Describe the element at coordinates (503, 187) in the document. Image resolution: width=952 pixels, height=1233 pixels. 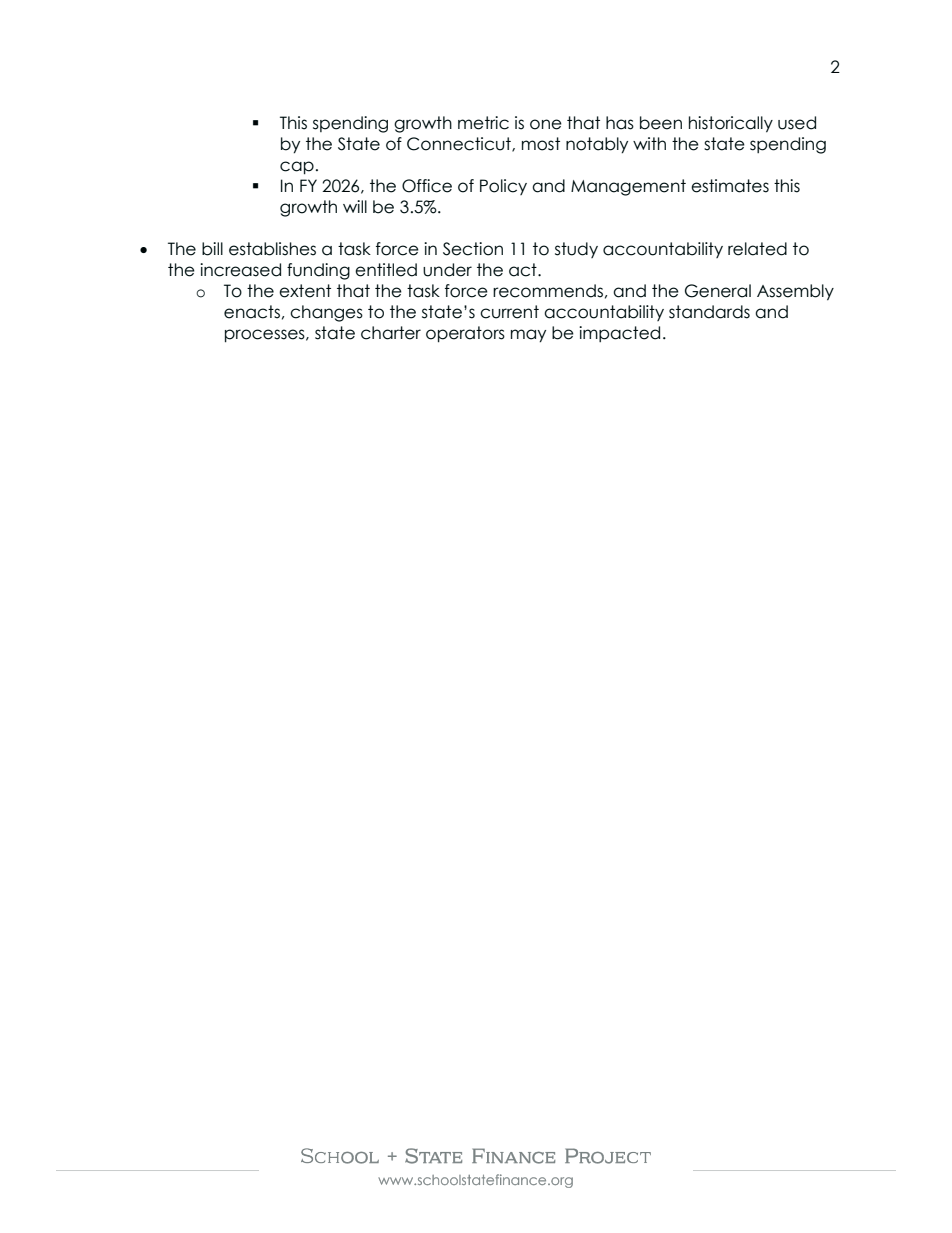
I see `Policy` at that location.
